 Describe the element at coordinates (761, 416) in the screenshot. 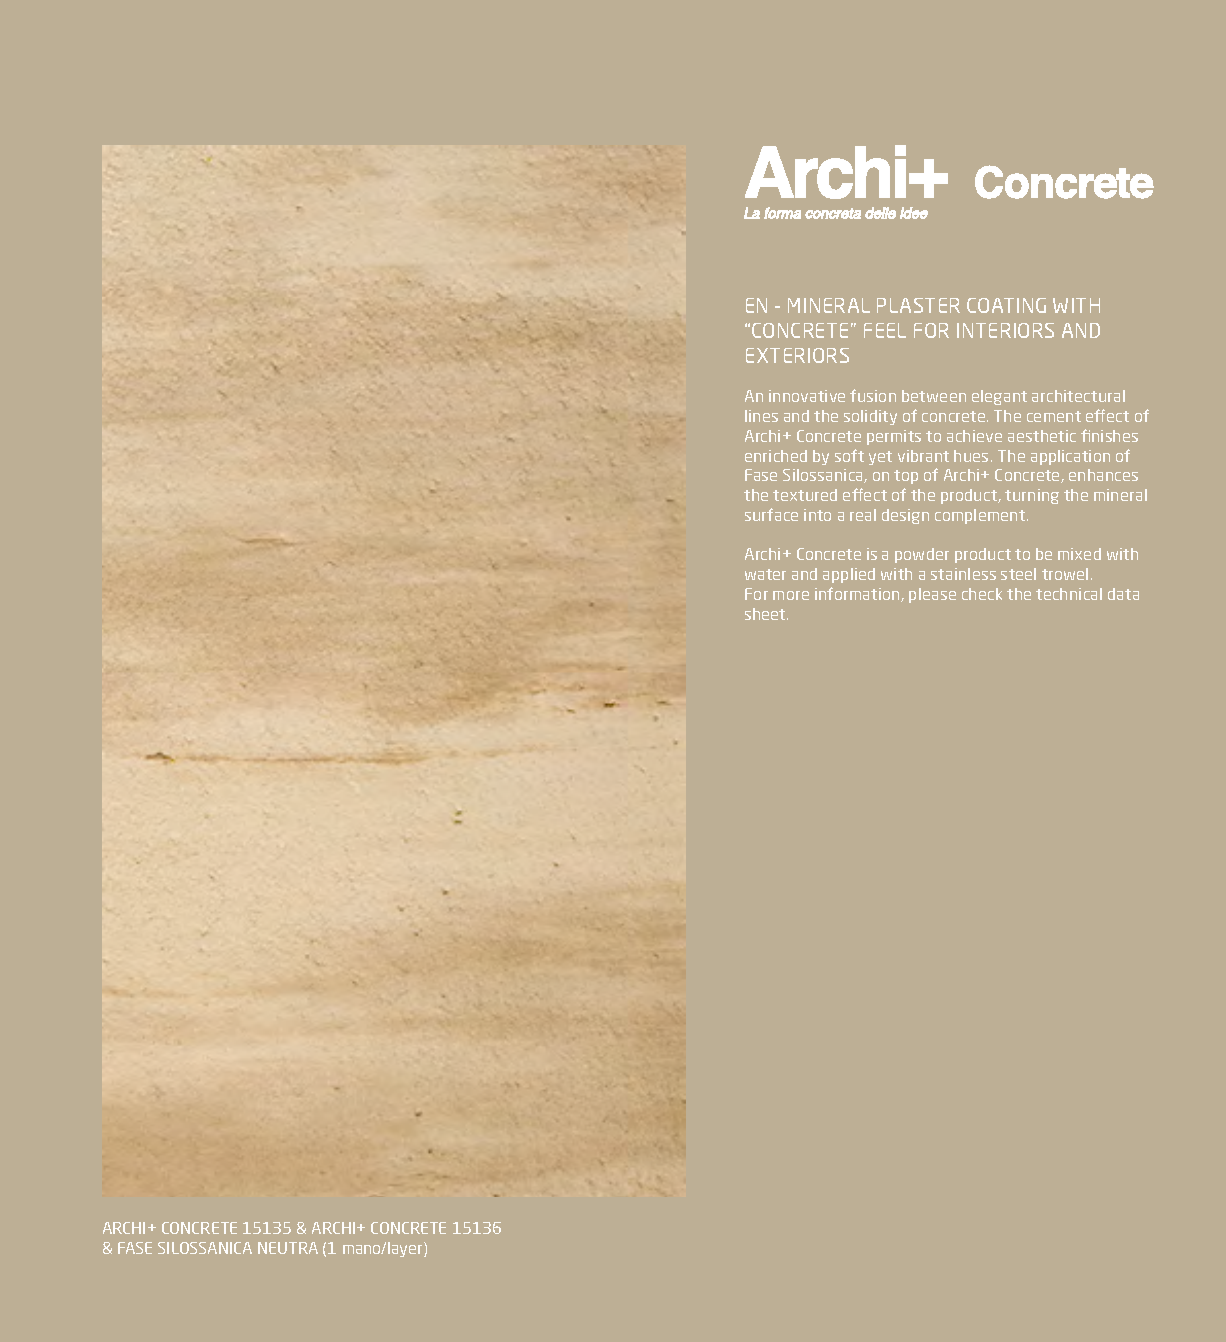

I see `lines` at that location.
